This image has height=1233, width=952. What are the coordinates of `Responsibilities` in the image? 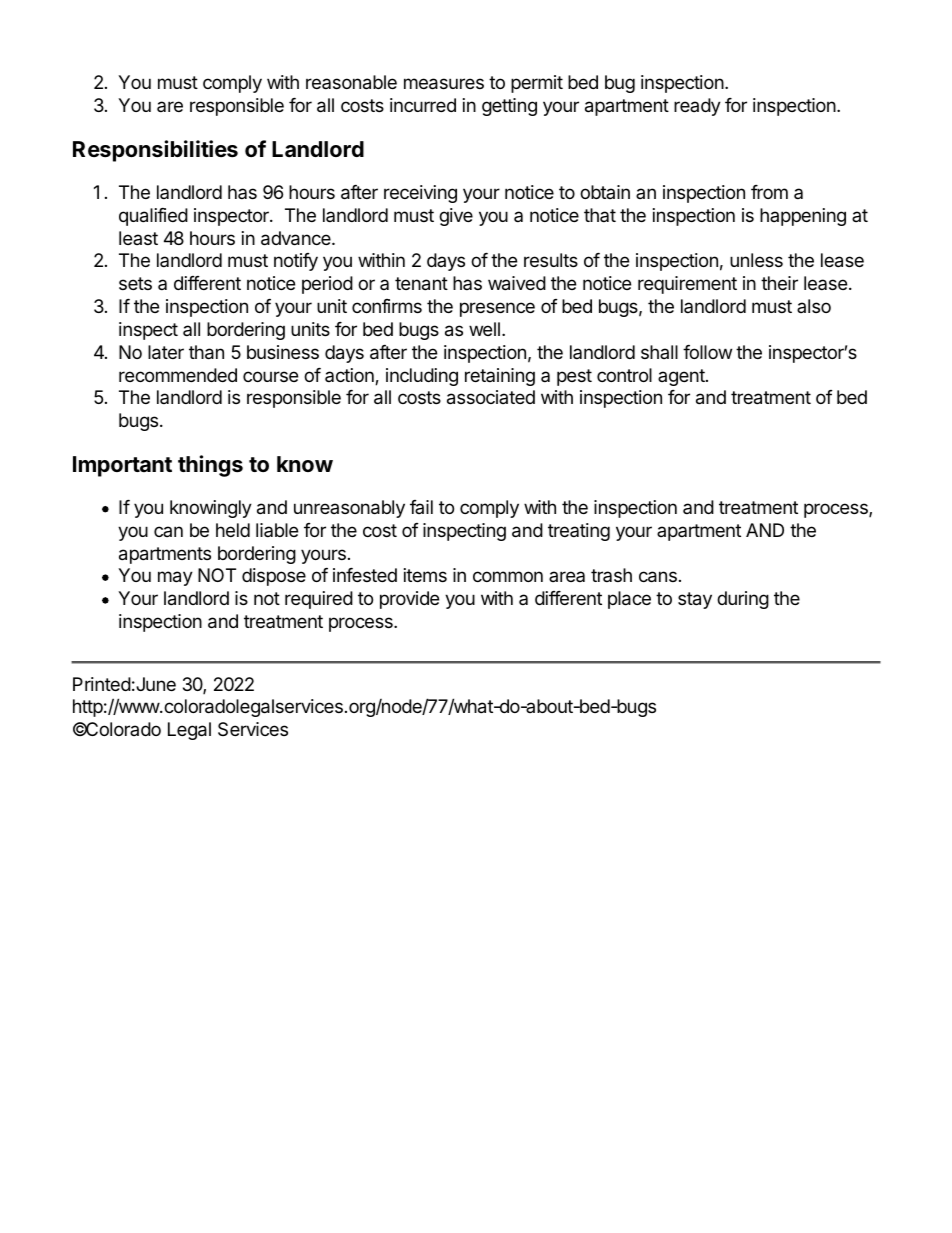 It's located at (155, 151).
